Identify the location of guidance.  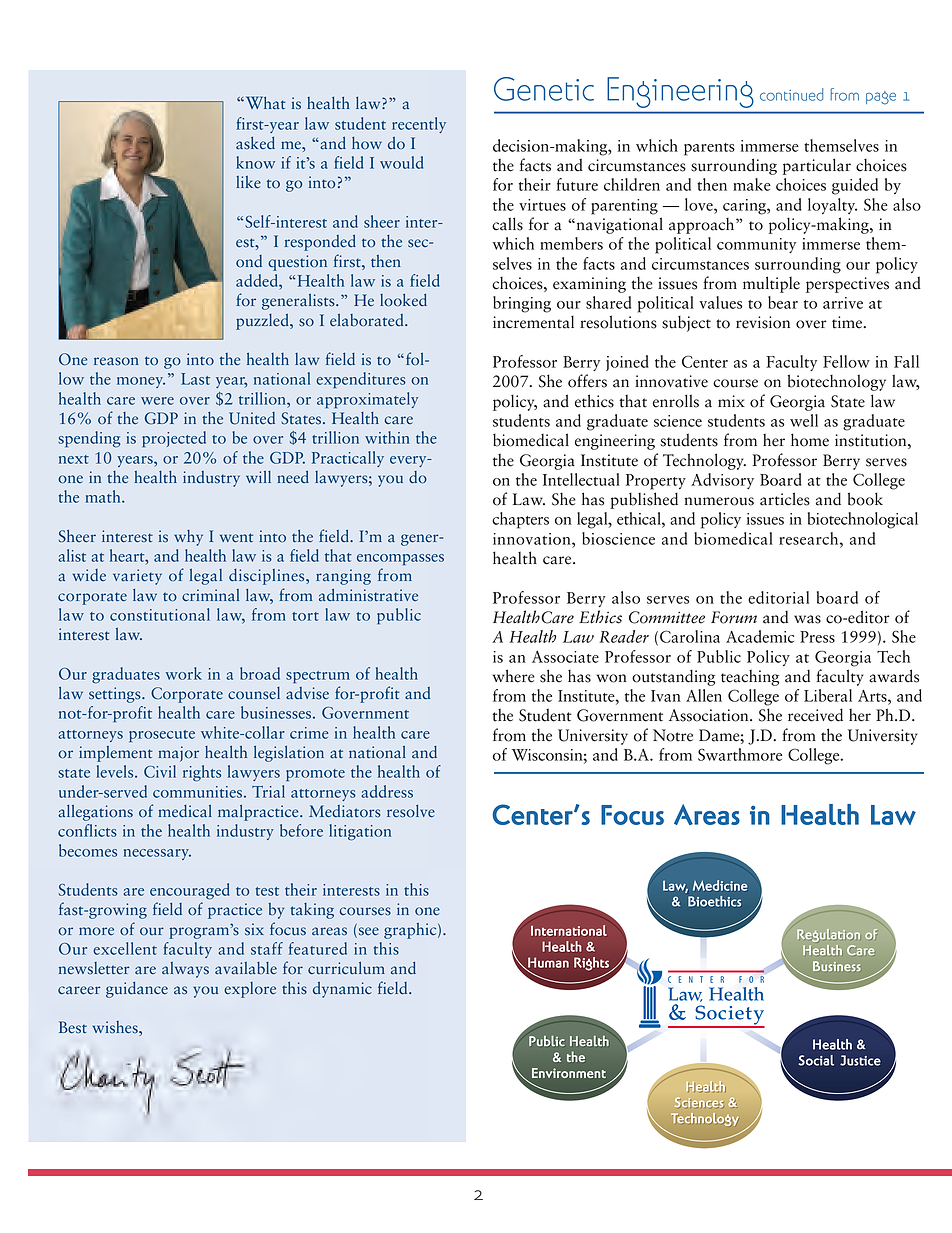
(137, 990).
